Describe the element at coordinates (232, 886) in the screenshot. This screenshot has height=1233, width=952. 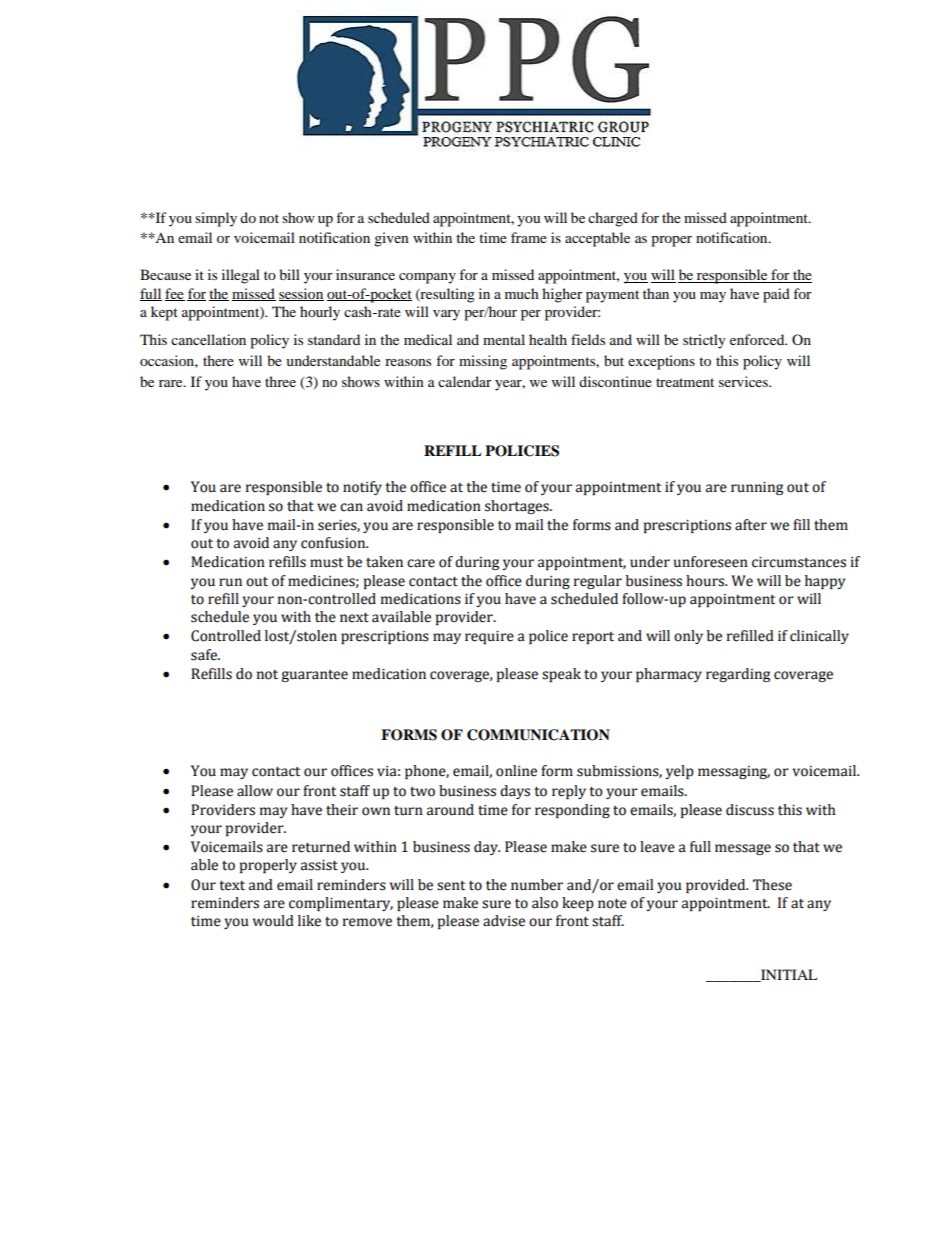
I see `text` at that location.
